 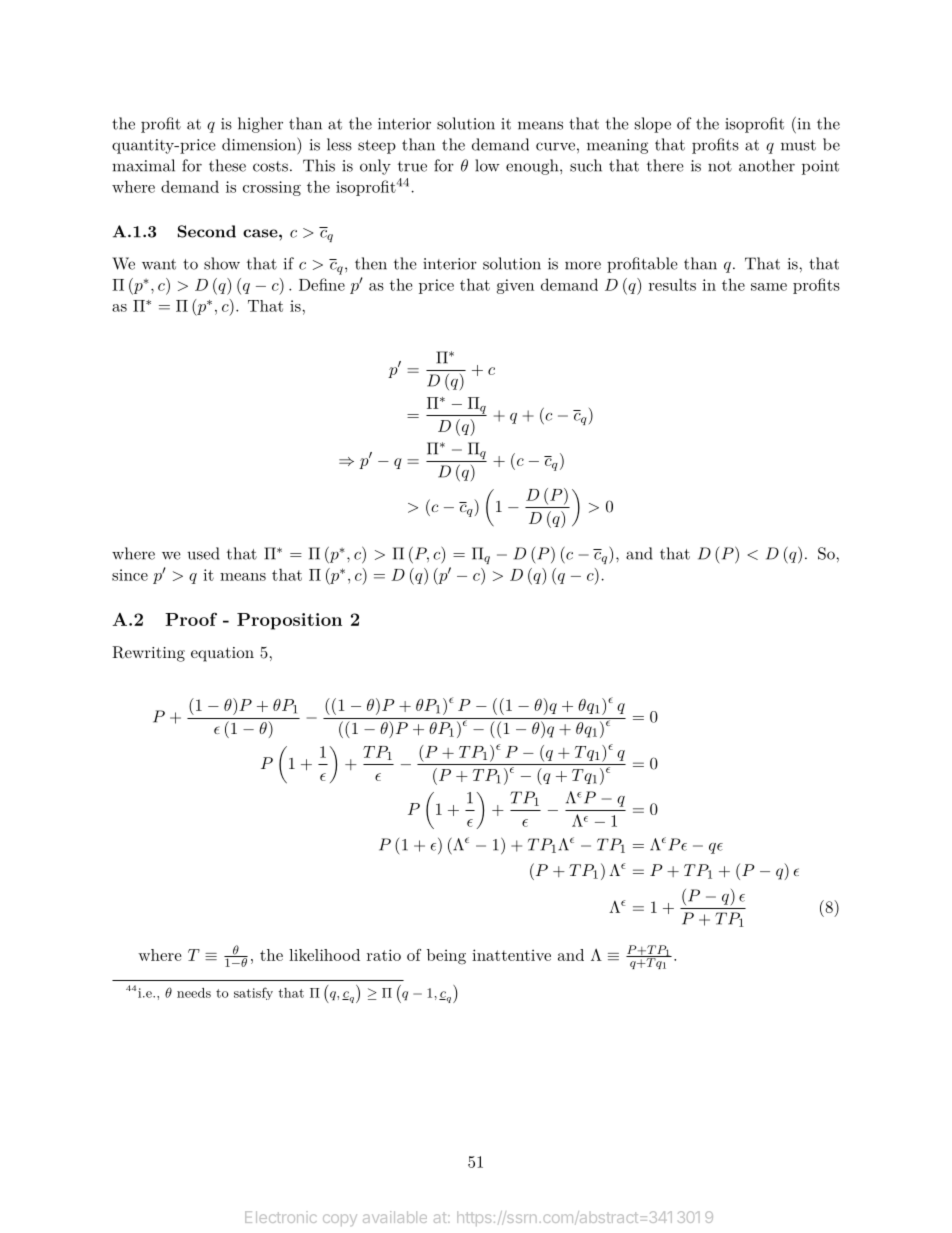 I want to click on low, so click(x=487, y=165).
